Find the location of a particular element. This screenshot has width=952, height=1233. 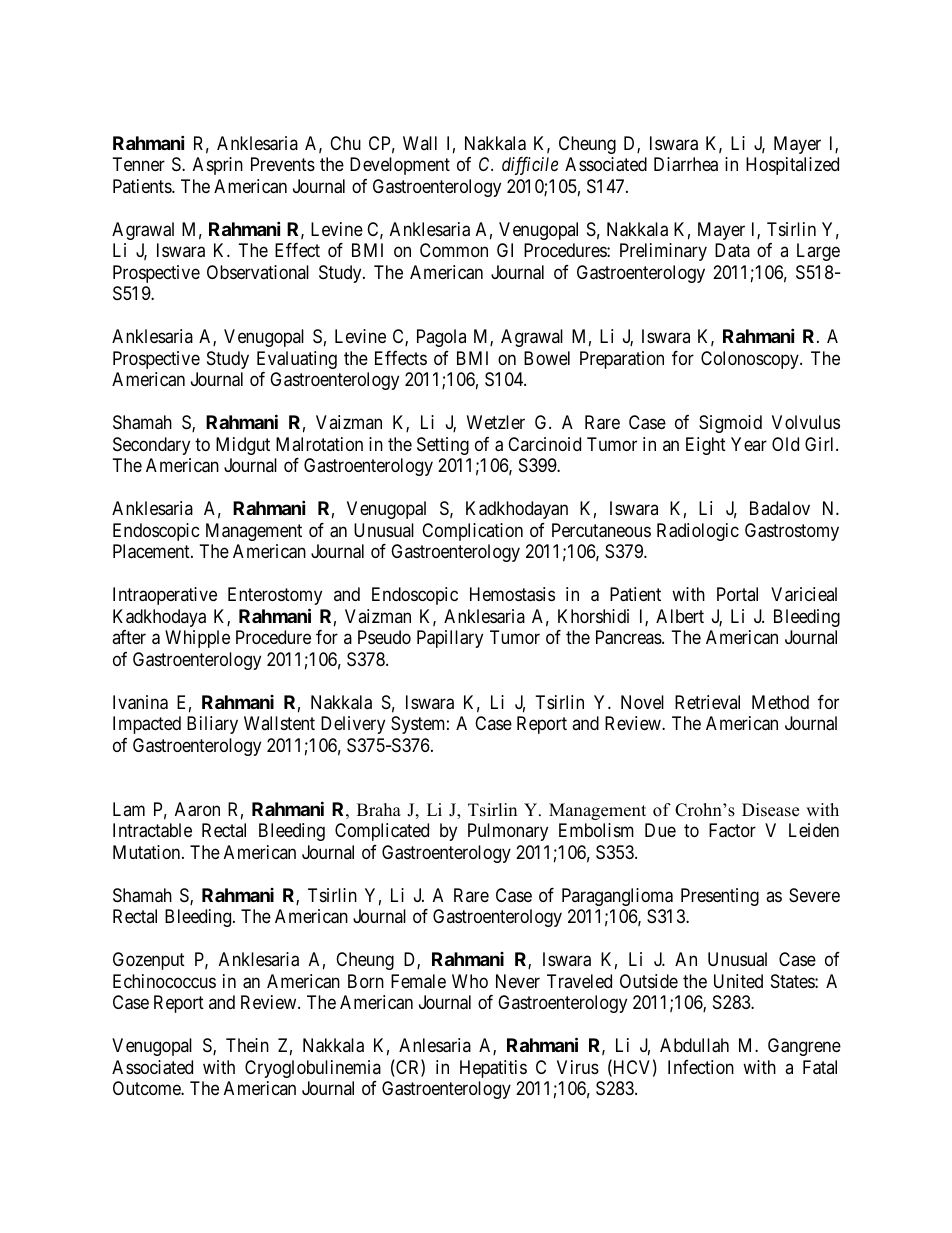

Asprin is located at coordinates (218, 166).
